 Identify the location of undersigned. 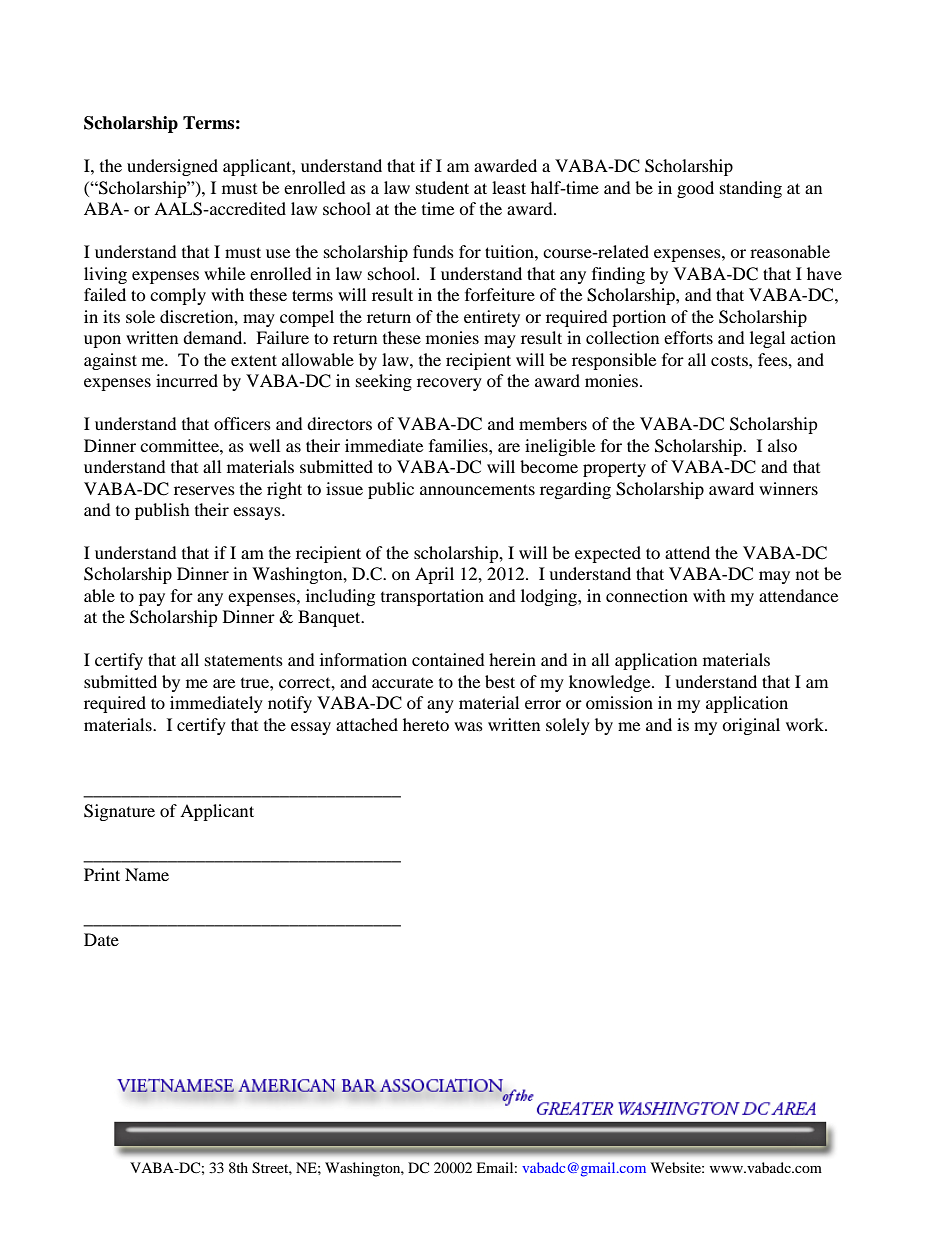
(172, 167).
